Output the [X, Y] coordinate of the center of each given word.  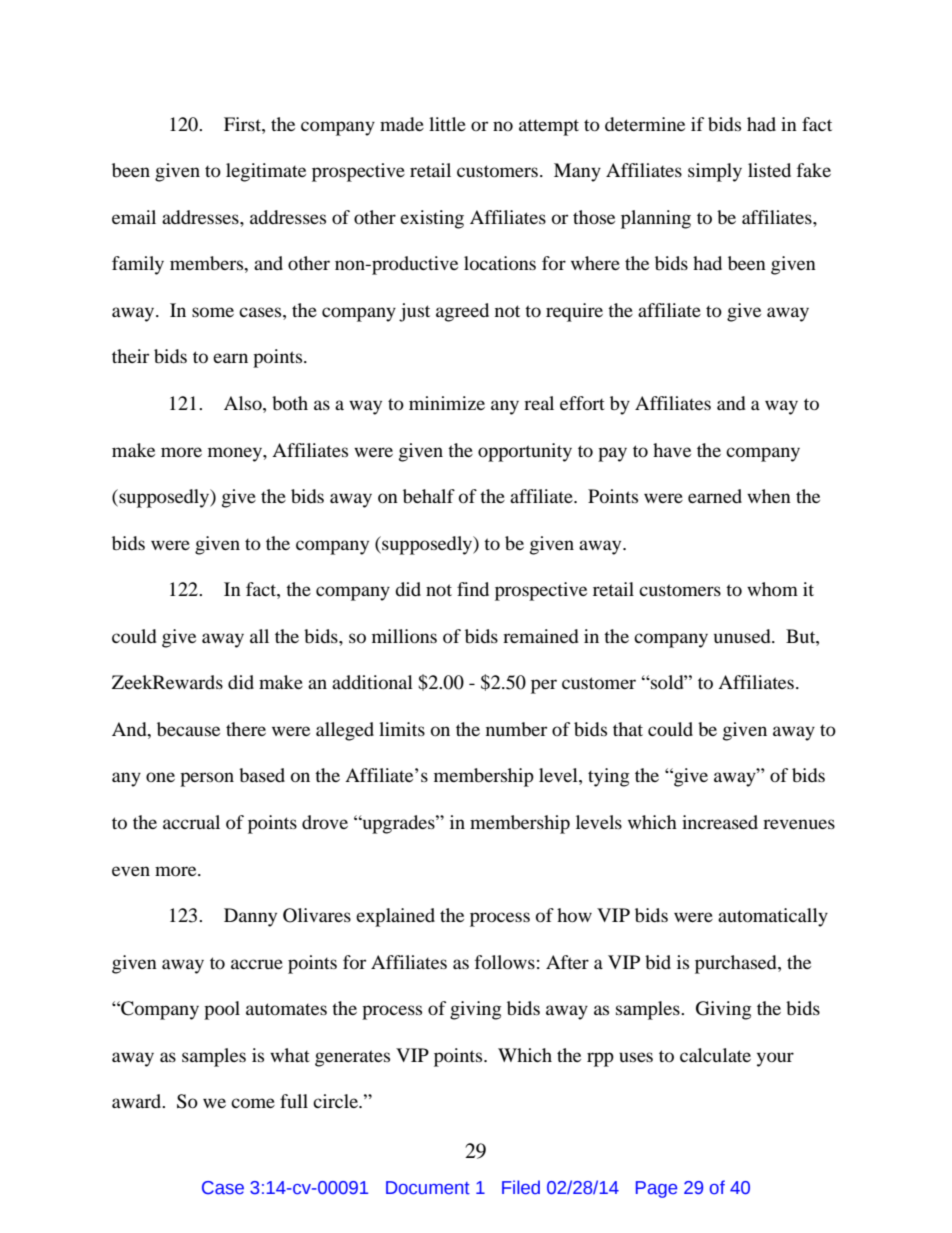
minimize [447, 403]
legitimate [266, 172]
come [253, 1103]
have [672, 450]
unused [743, 636]
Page [656, 1189]
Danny [250, 917]
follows [505, 962]
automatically [773, 917]
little [447, 124]
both [290, 403]
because [188, 729]
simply [715, 172]
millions [404, 636]
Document [428, 1188]
